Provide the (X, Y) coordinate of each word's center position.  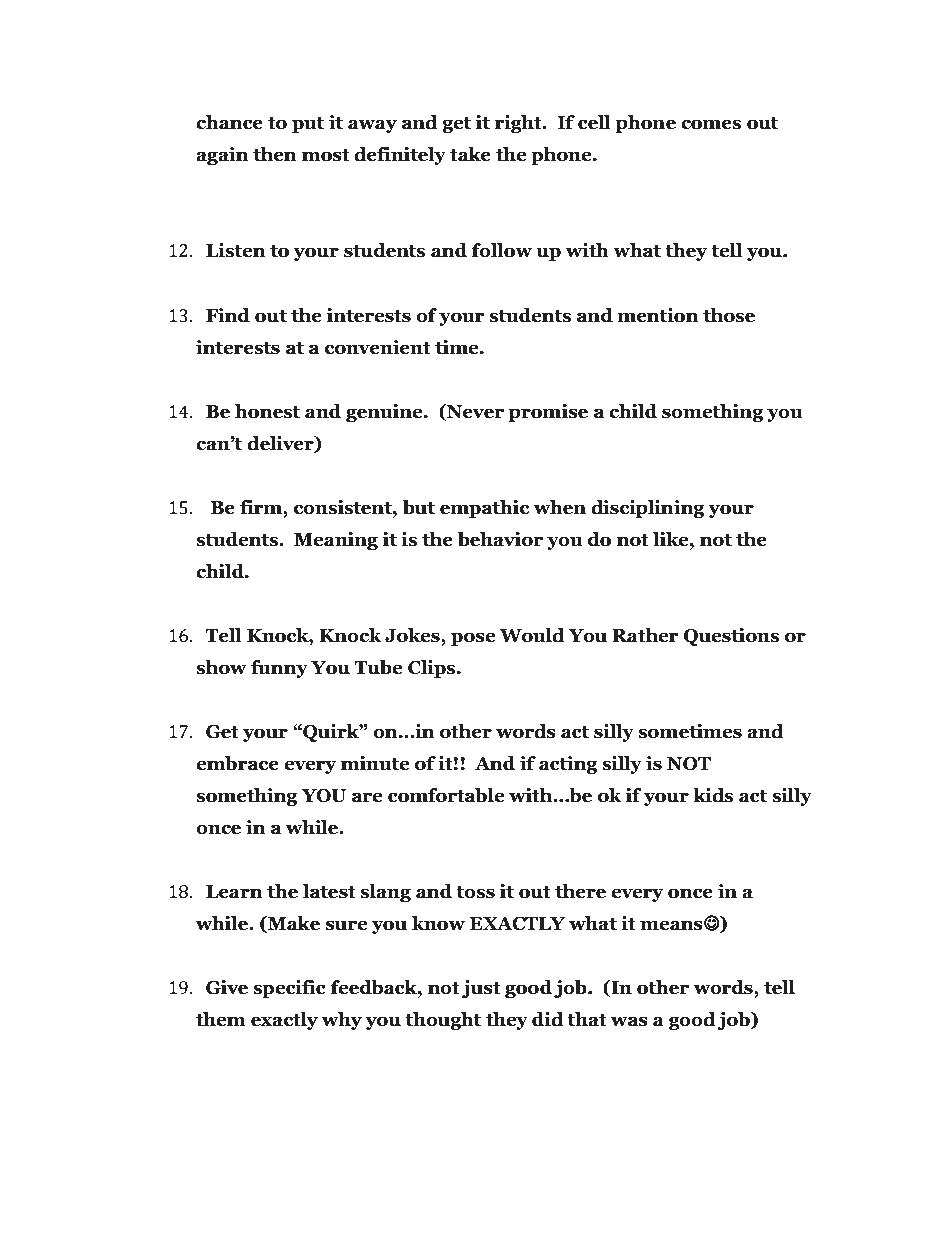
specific (289, 989)
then (275, 154)
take (470, 154)
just (481, 989)
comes (711, 124)
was (629, 1021)
